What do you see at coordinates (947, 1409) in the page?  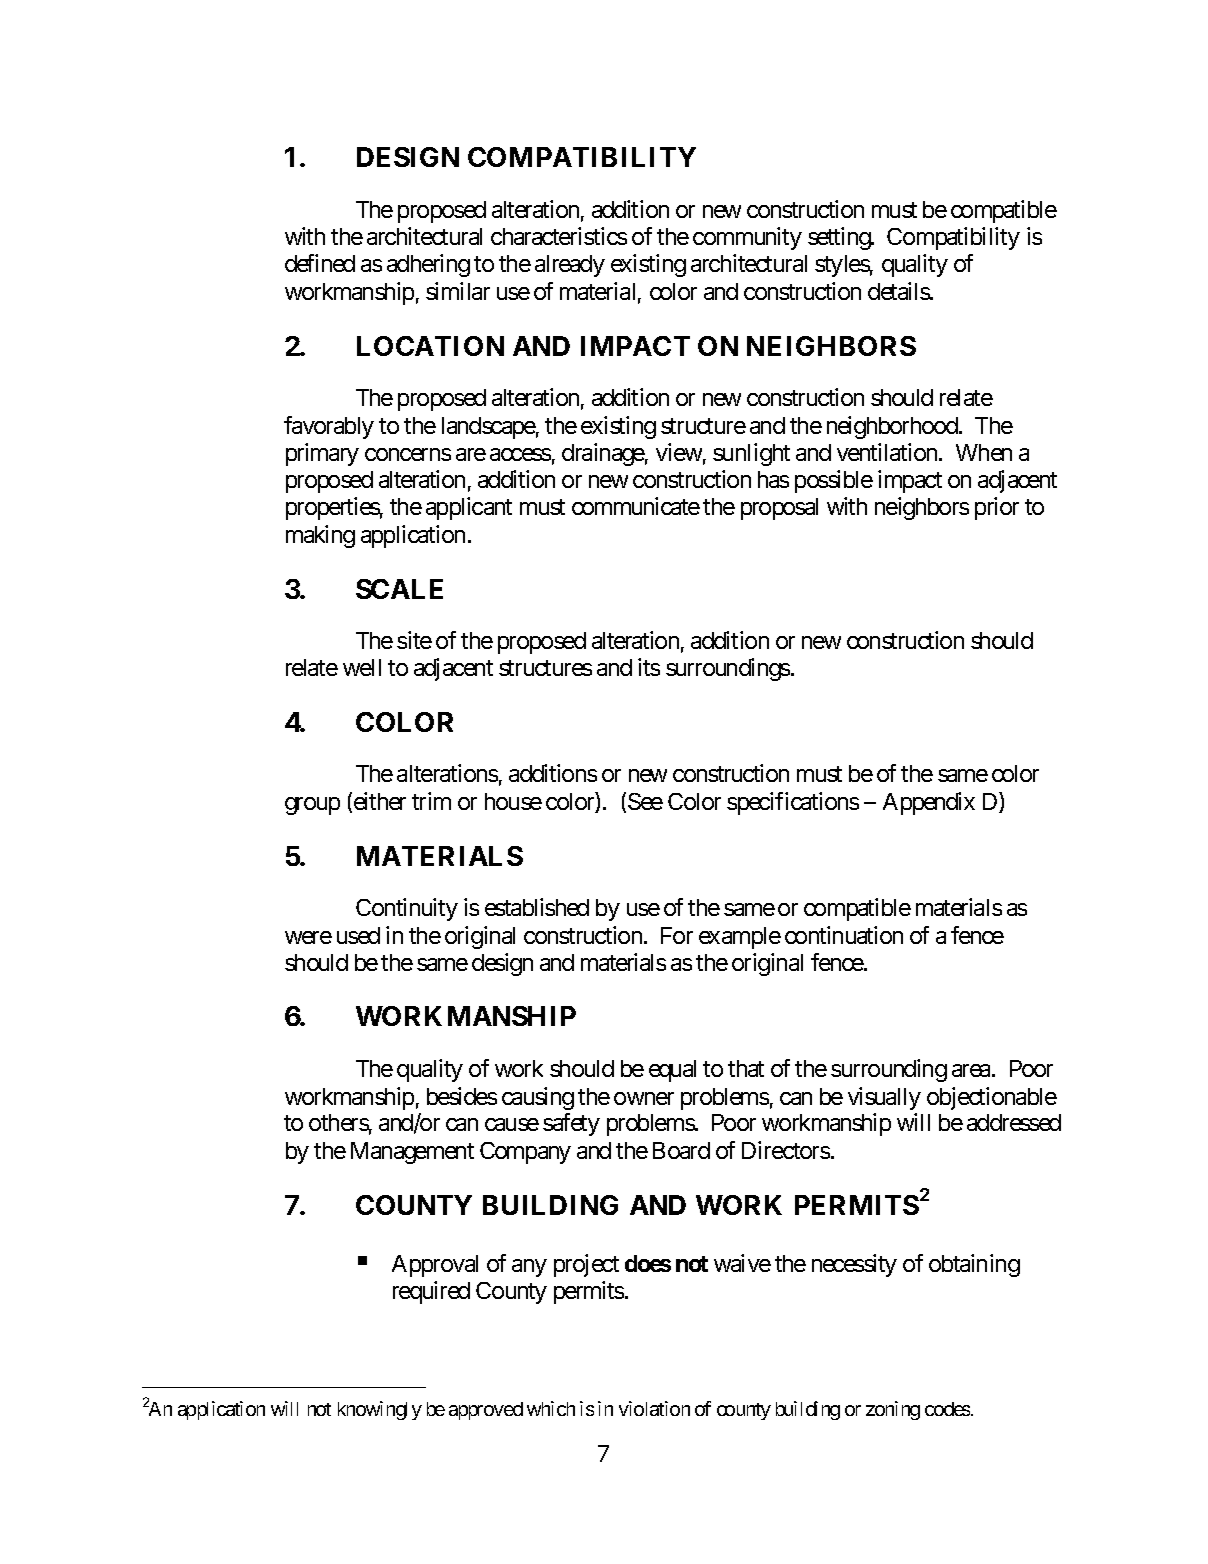 I see `codes` at bounding box center [947, 1409].
